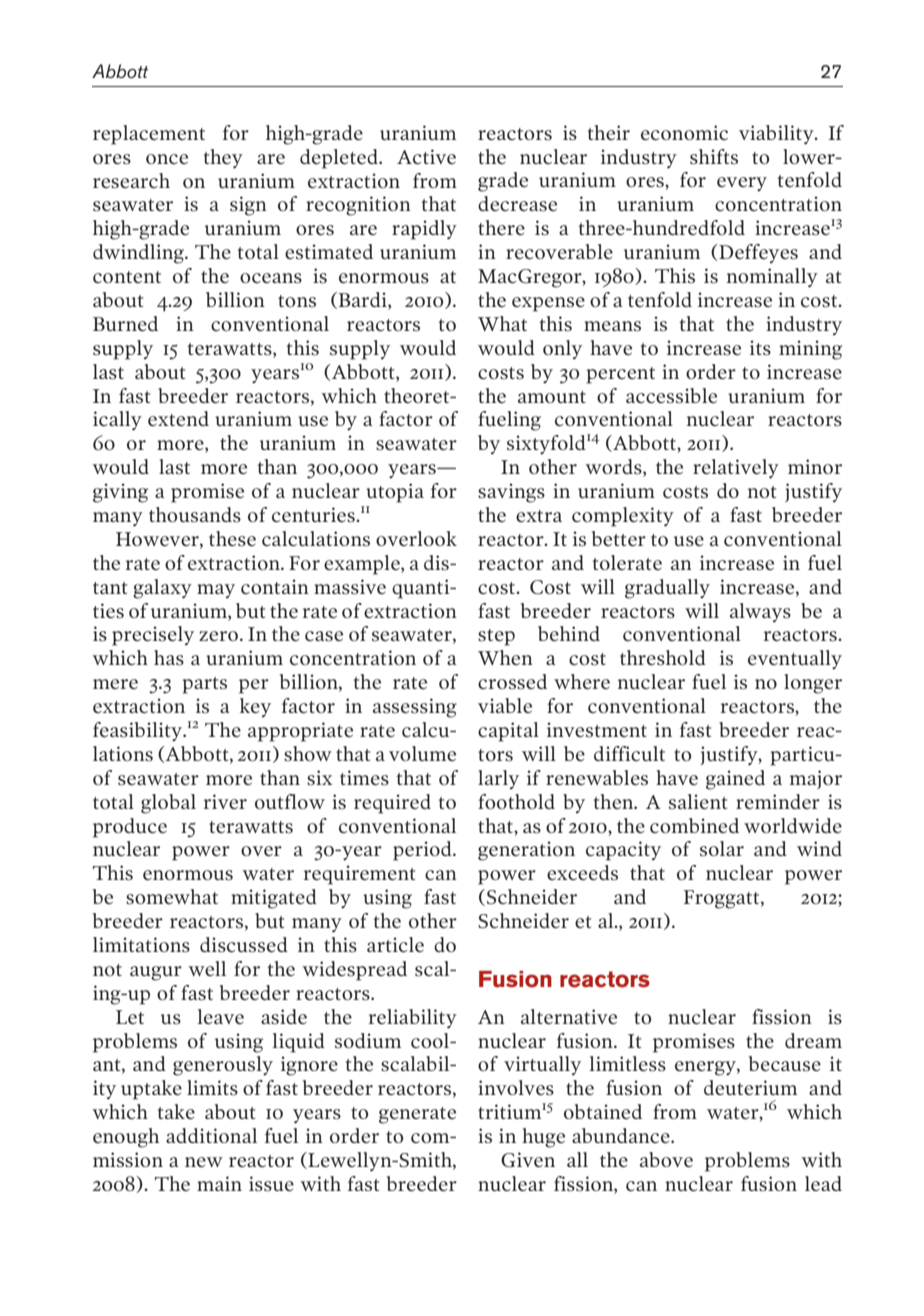 Image resolution: width=924 pixels, height=1316 pixels. What do you see at coordinates (169, 658) in the screenshot?
I see `has` at bounding box center [169, 658].
